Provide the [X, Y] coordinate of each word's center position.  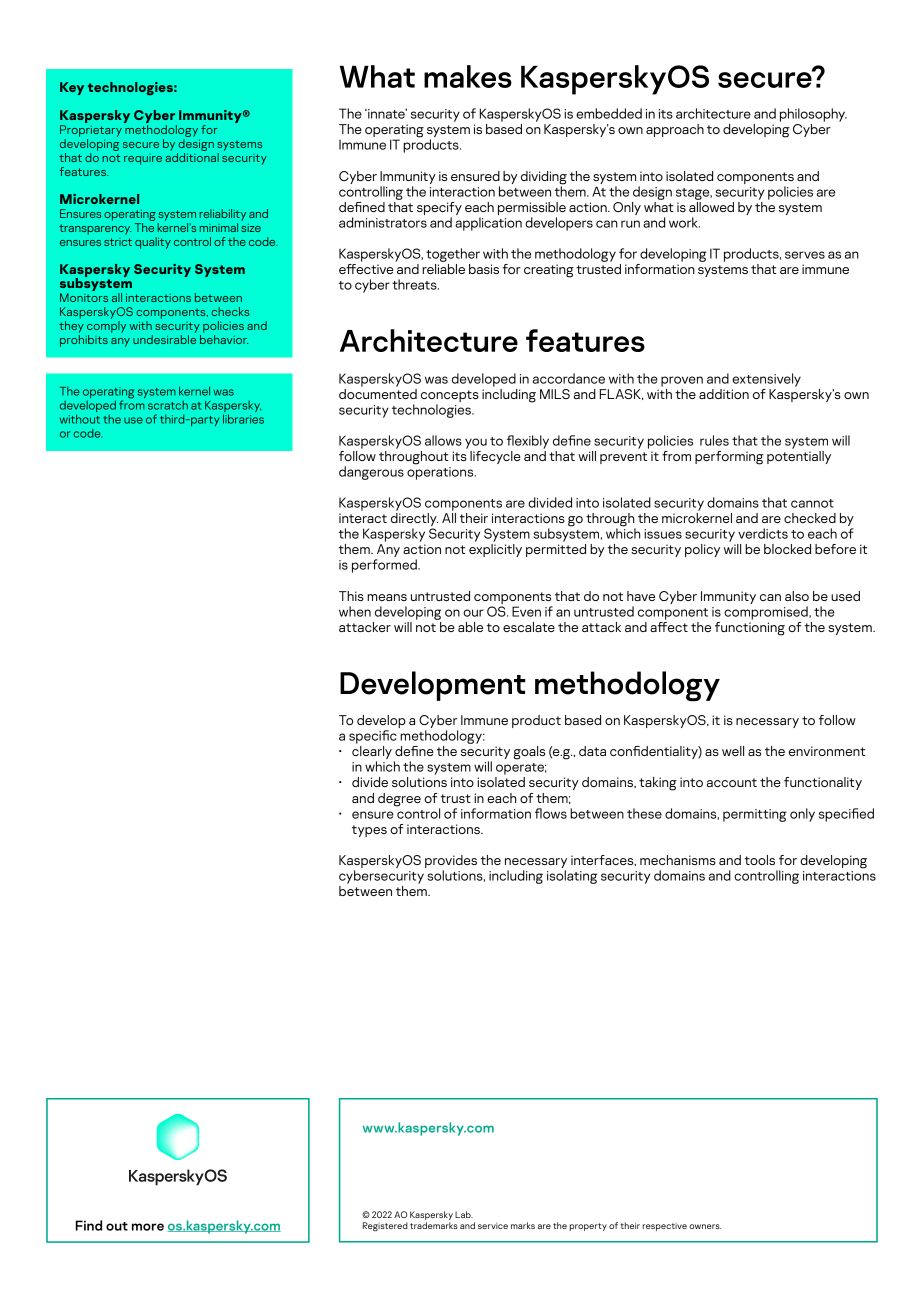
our [473, 613]
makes [468, 76]
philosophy [813, 115]
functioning [750, 627]
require [143, 159]
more [148, 1227]
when [355, 611]
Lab [464, 1214]
